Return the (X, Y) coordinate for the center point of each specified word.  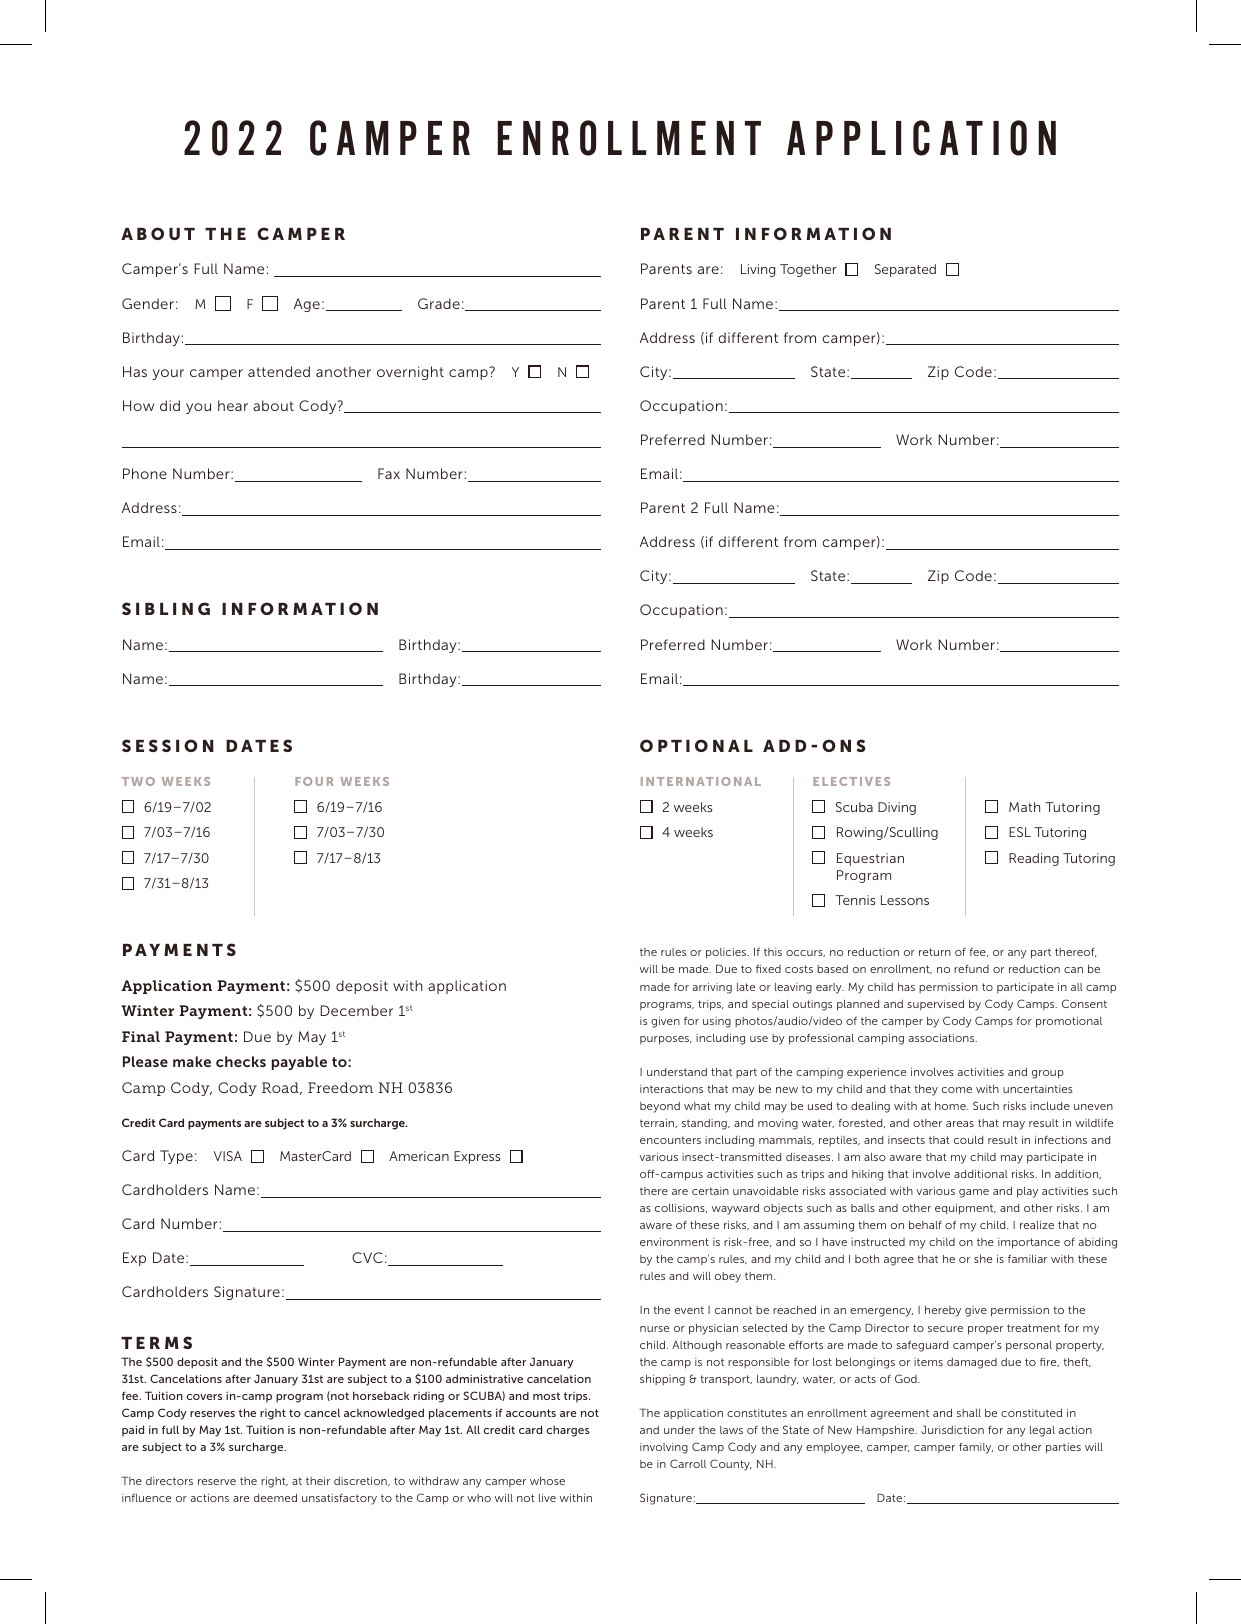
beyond (660, 1107)
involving (664, 1448)
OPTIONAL (696, 745)
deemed (275, 1498)
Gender (148, 303)
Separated (905, 270)
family (976, 1448)
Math (1024, 807)
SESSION (168, 745)
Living (758, 270)
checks (241, 1061)
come (957, 1090)
